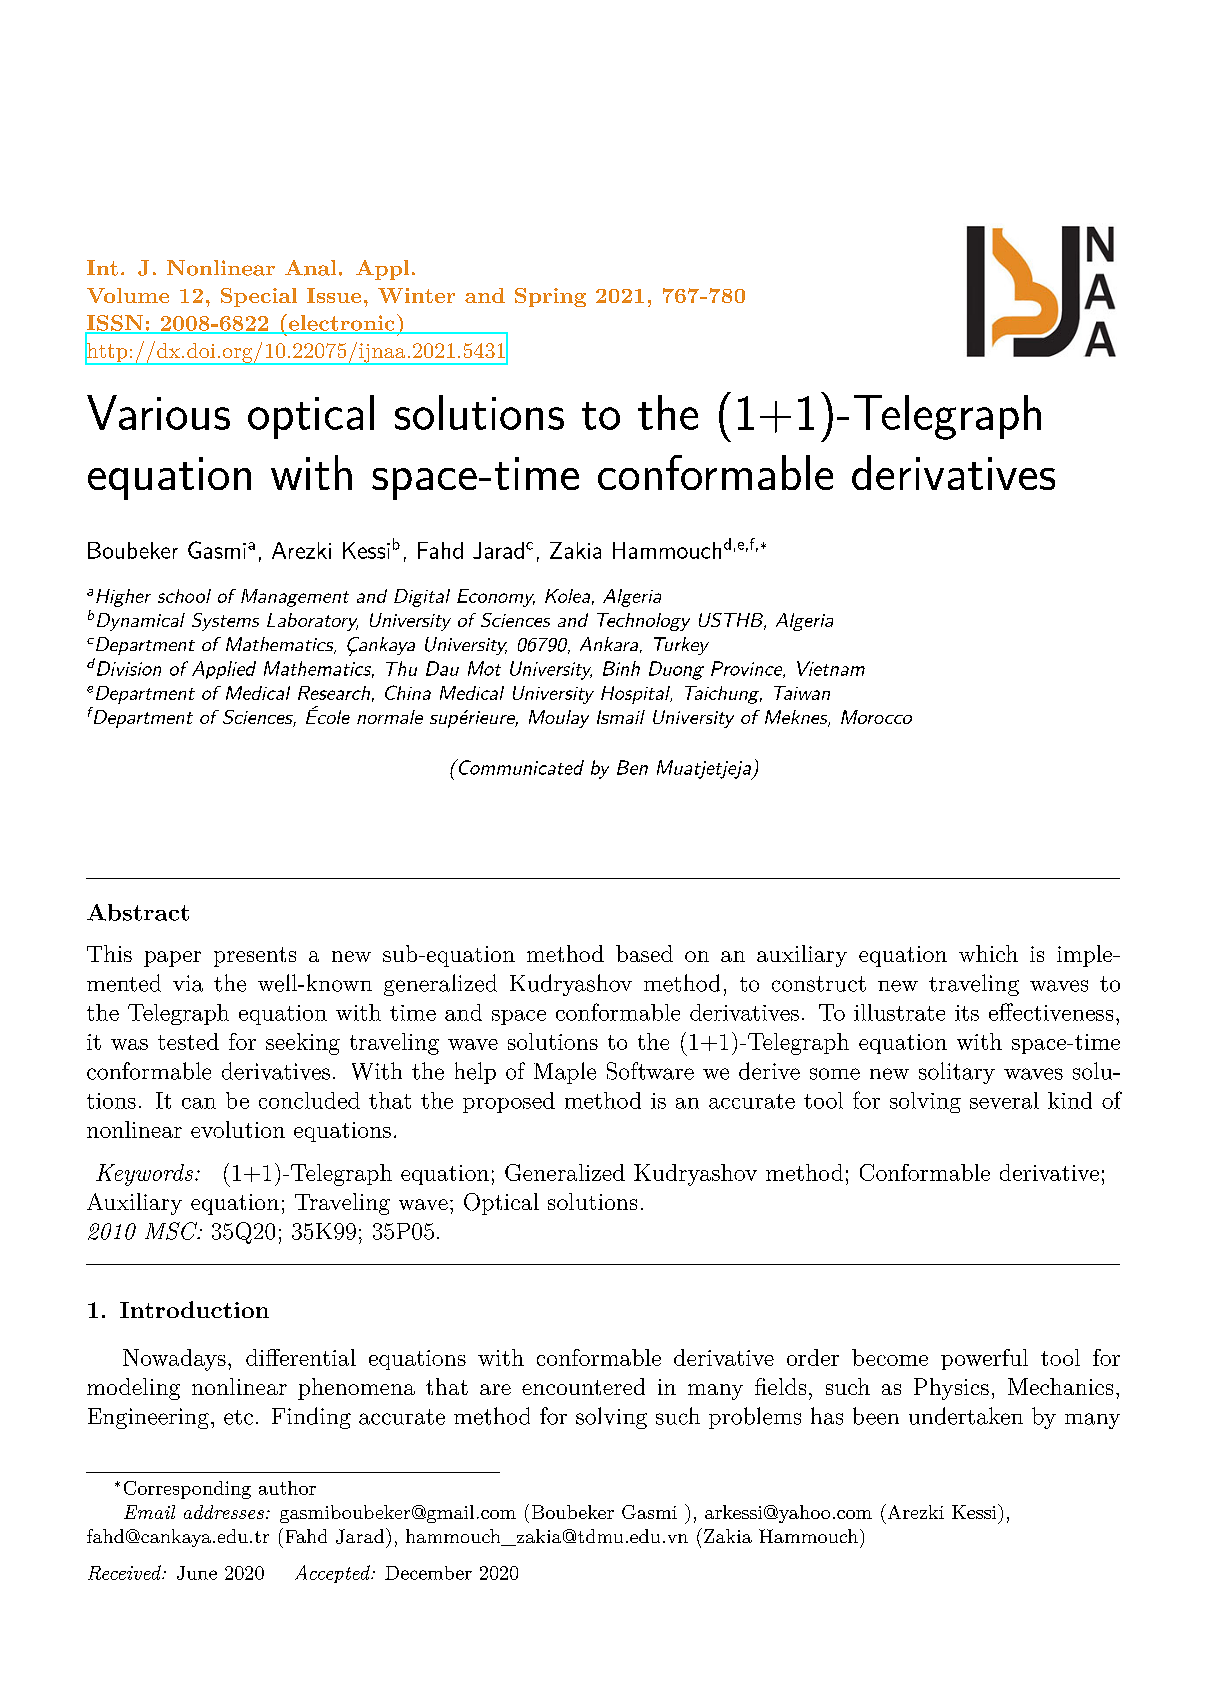  What do you see at coordinates (428, 1573) in the image?
I see `December` at bounding box center [428, 1573].
